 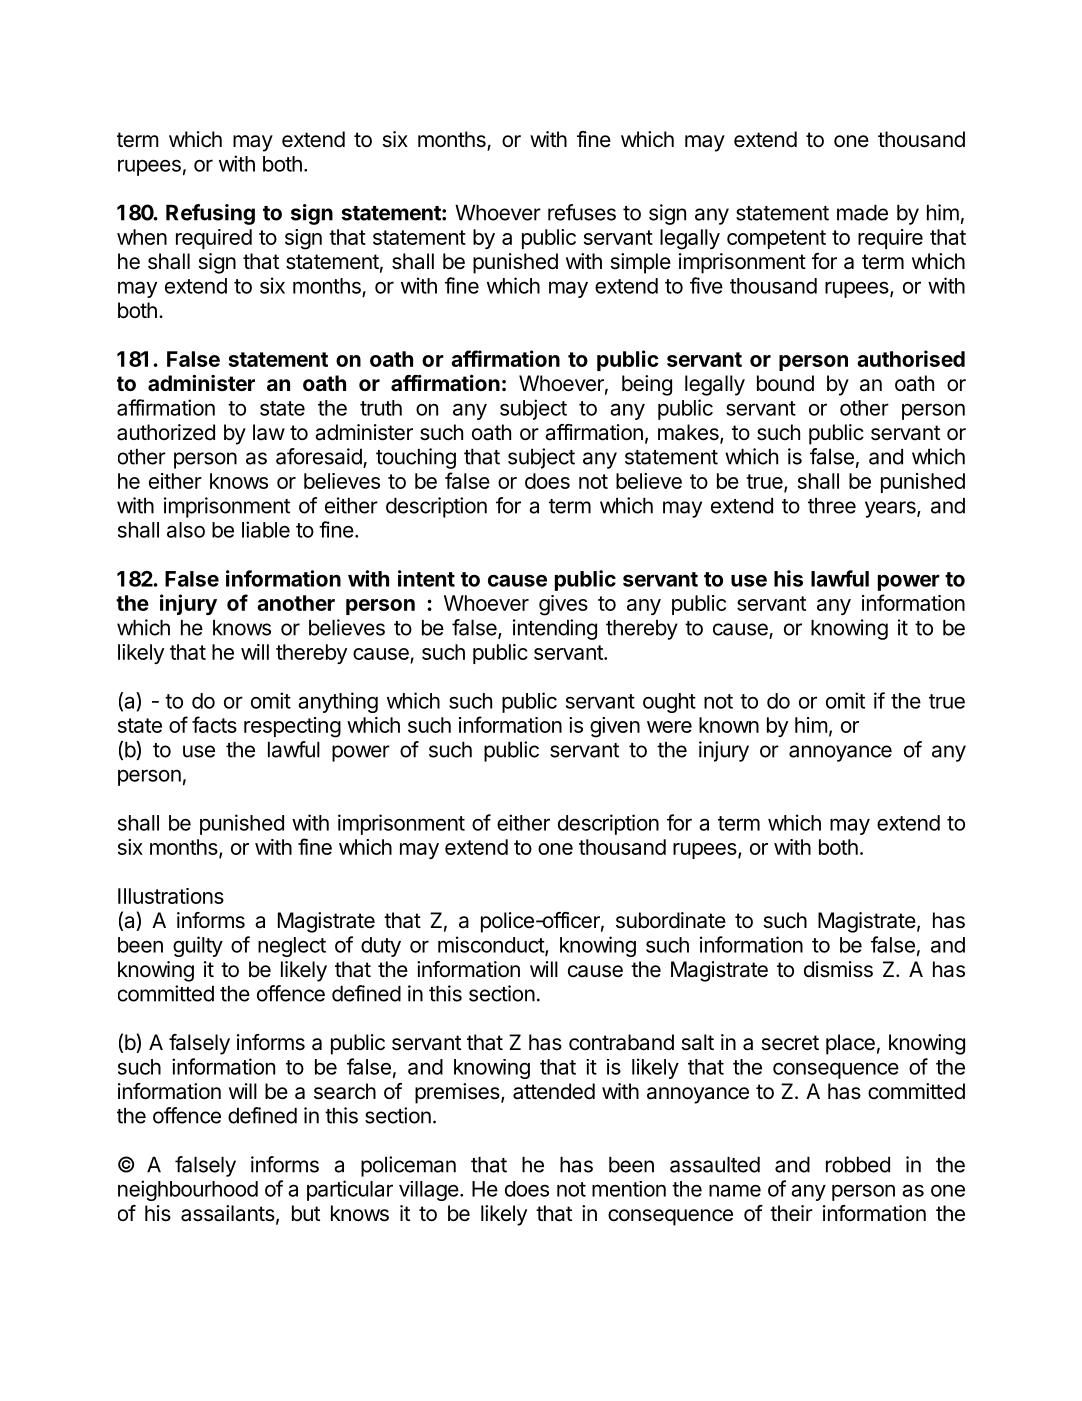 I want to click on refuses, so click(x=582, y=212).
